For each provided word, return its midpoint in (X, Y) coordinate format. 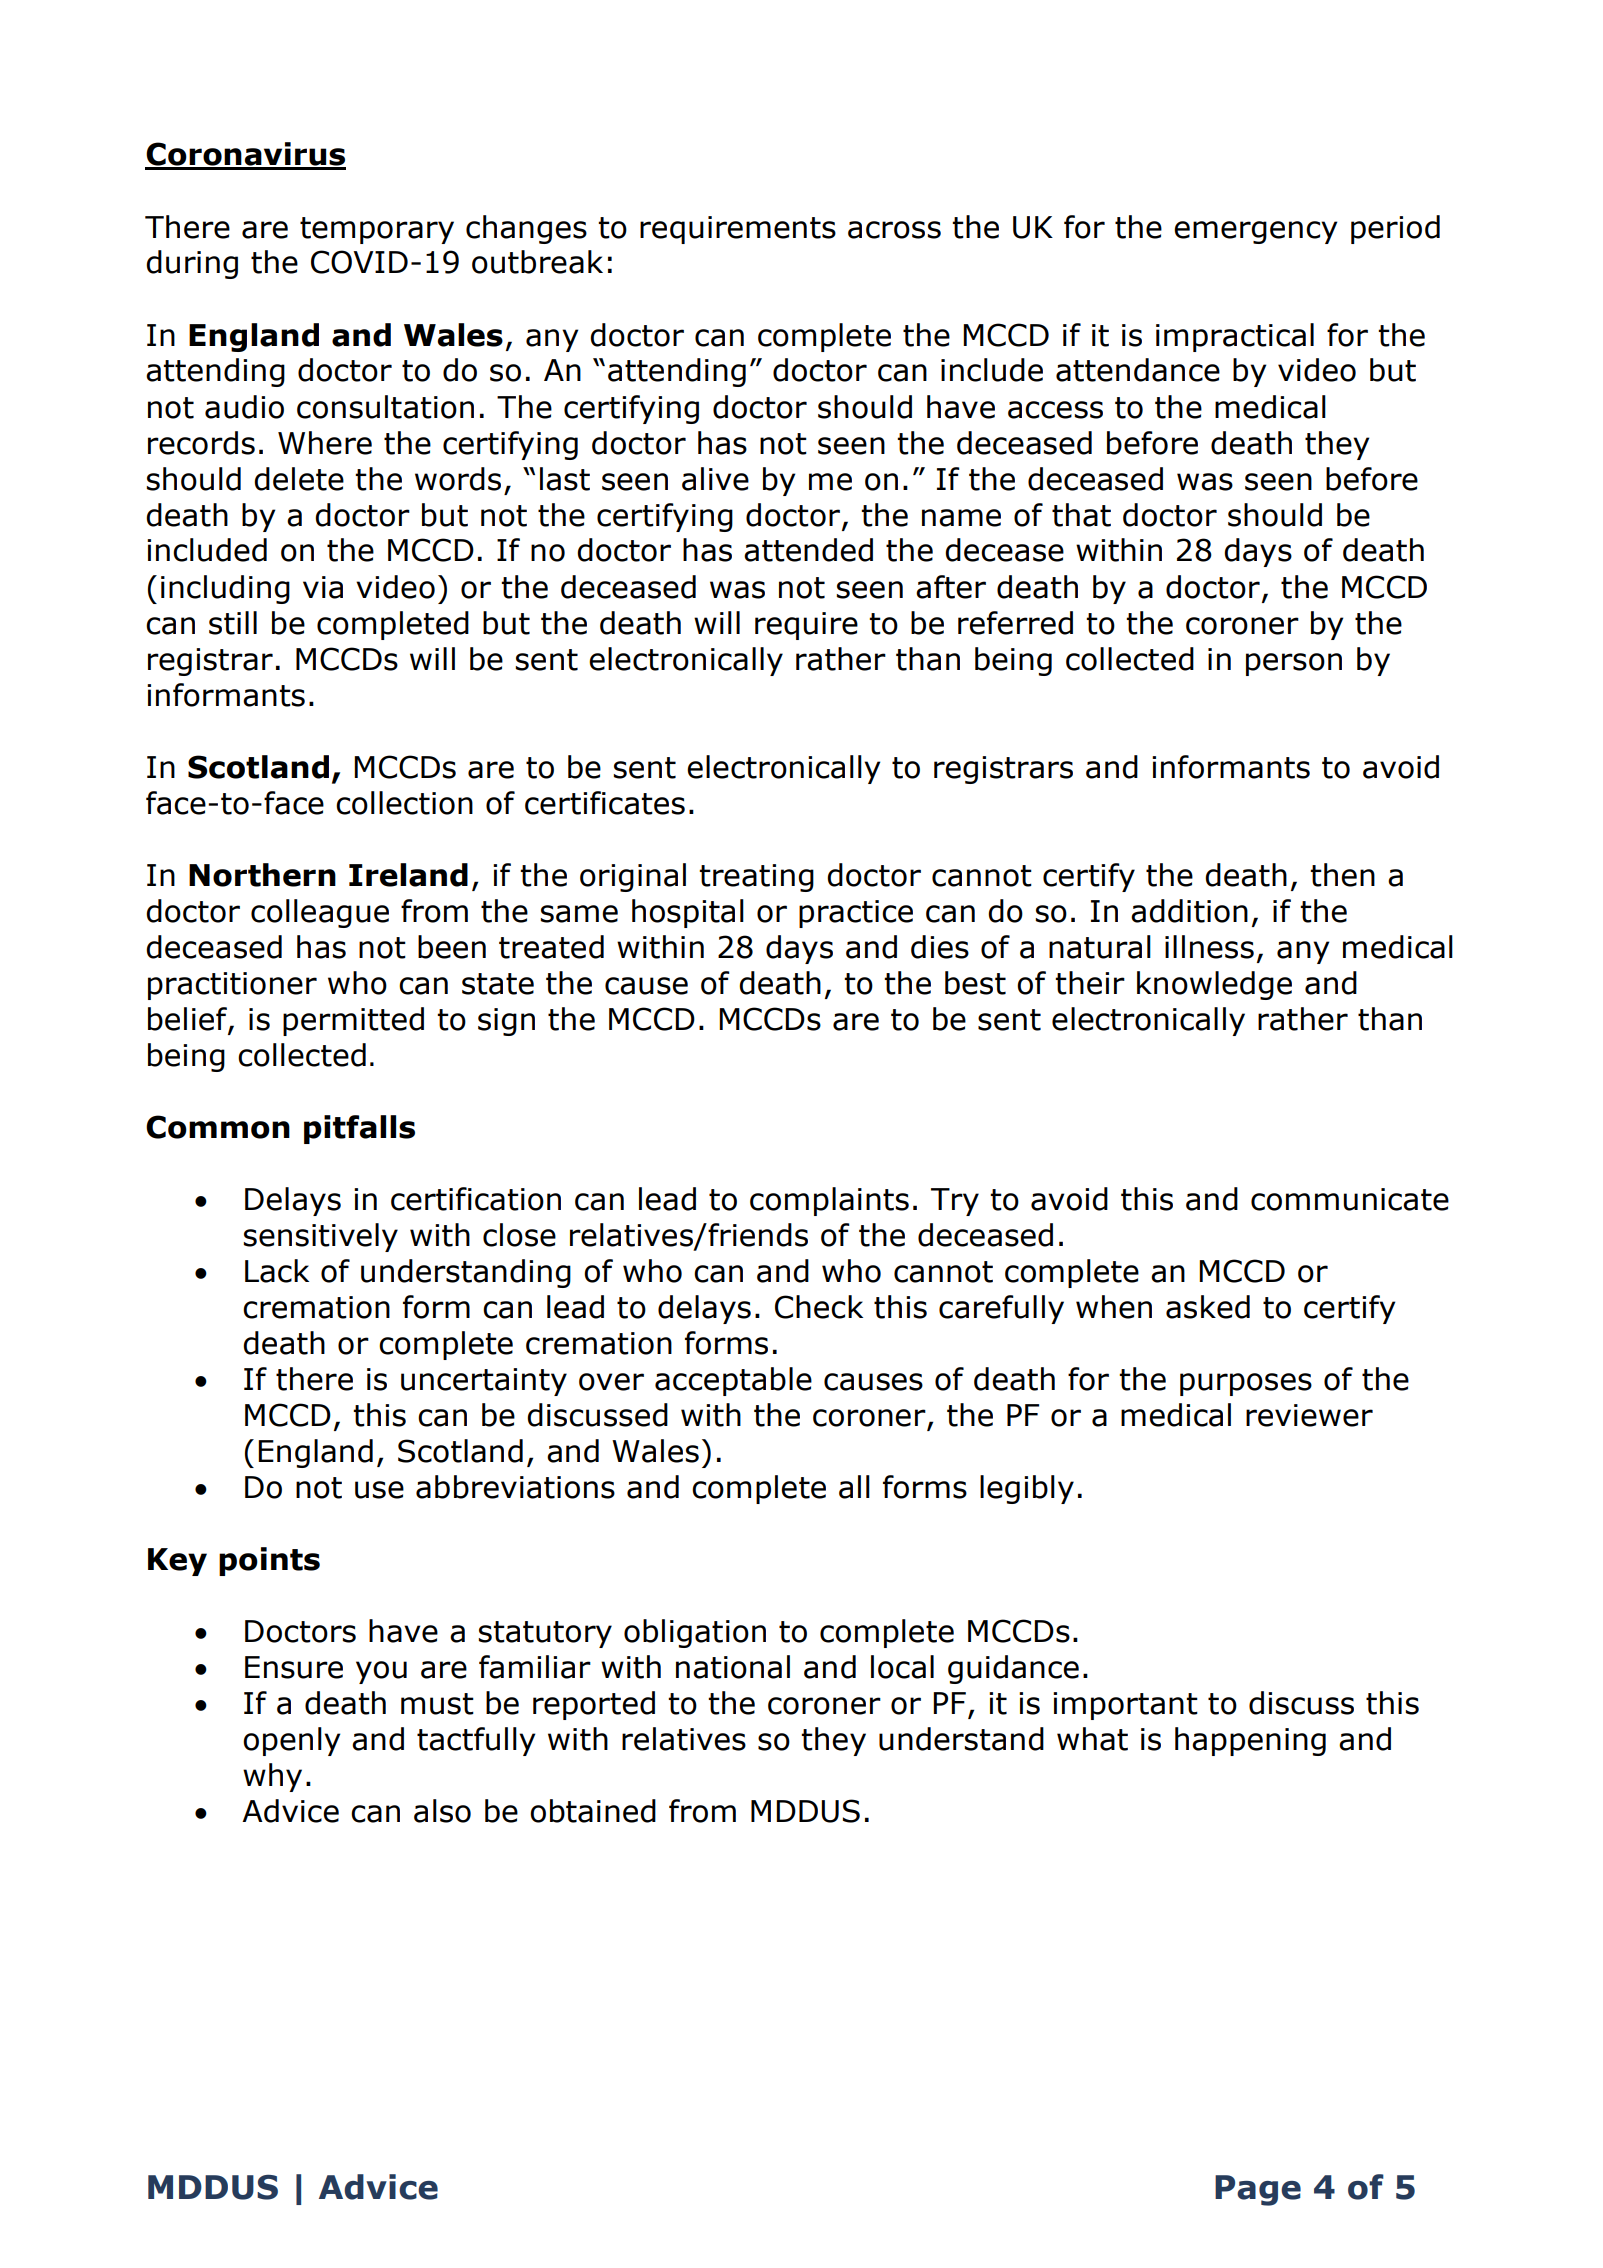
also (442, 1811)
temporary (377, 230)
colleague (320, 913)
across (894, 230)
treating (756, 878)
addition (1189, 911)
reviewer (1309, 1415)
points (269, 1561)
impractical (1235, 337)
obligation (695, 1633)
